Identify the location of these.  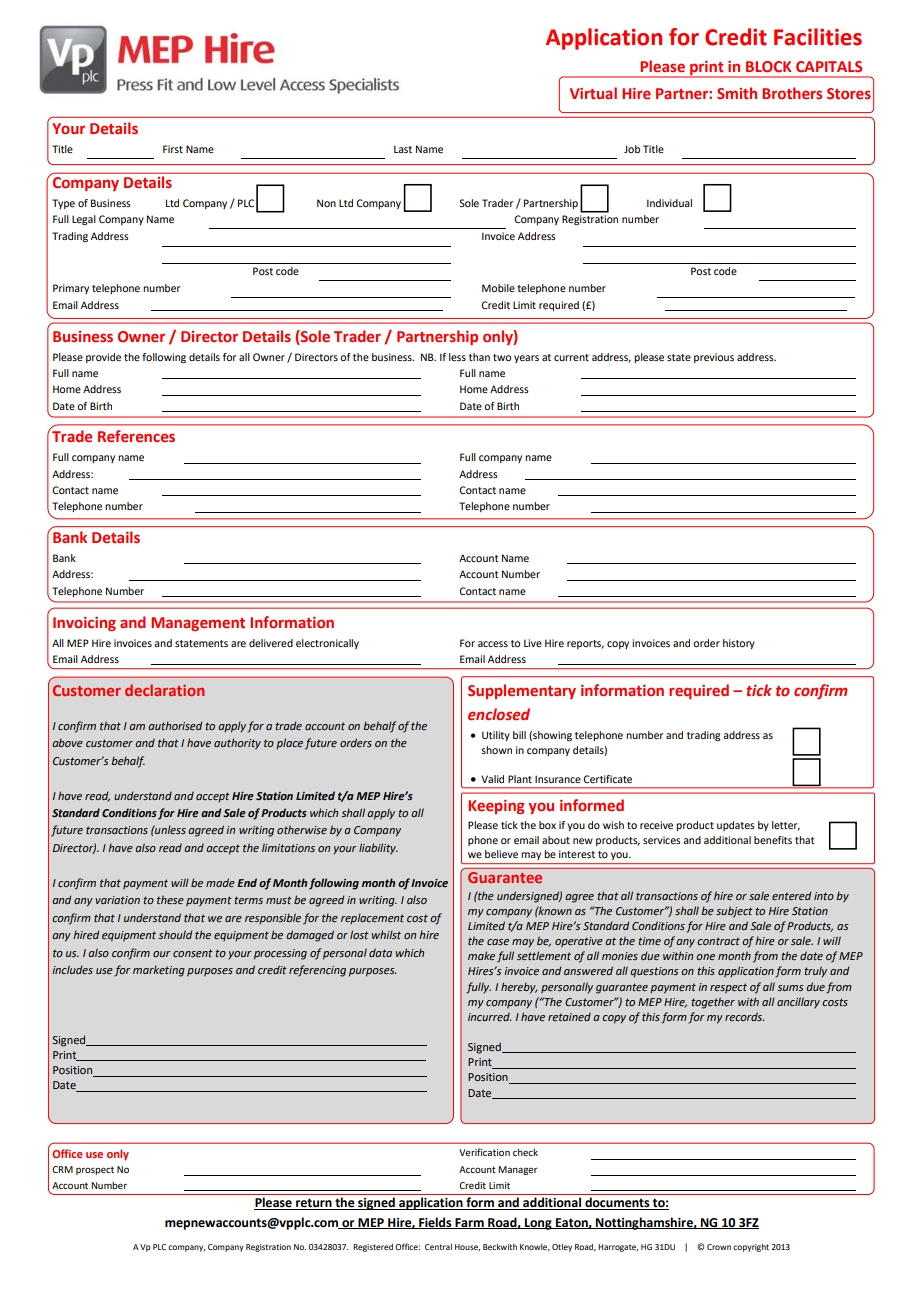
(170, 899).
